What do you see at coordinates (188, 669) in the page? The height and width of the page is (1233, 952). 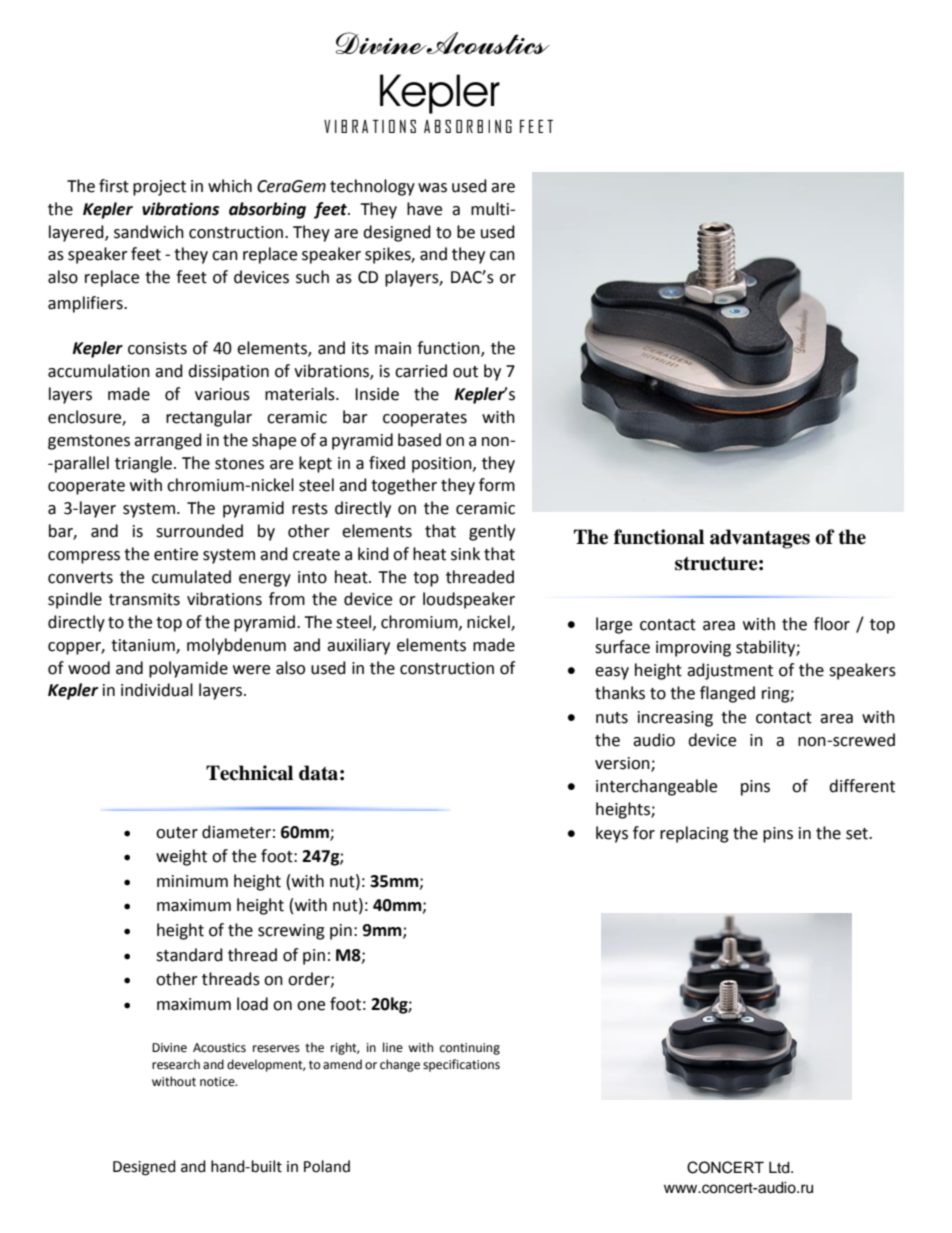 I see `polyamide` at bounding box center [188, 669].
